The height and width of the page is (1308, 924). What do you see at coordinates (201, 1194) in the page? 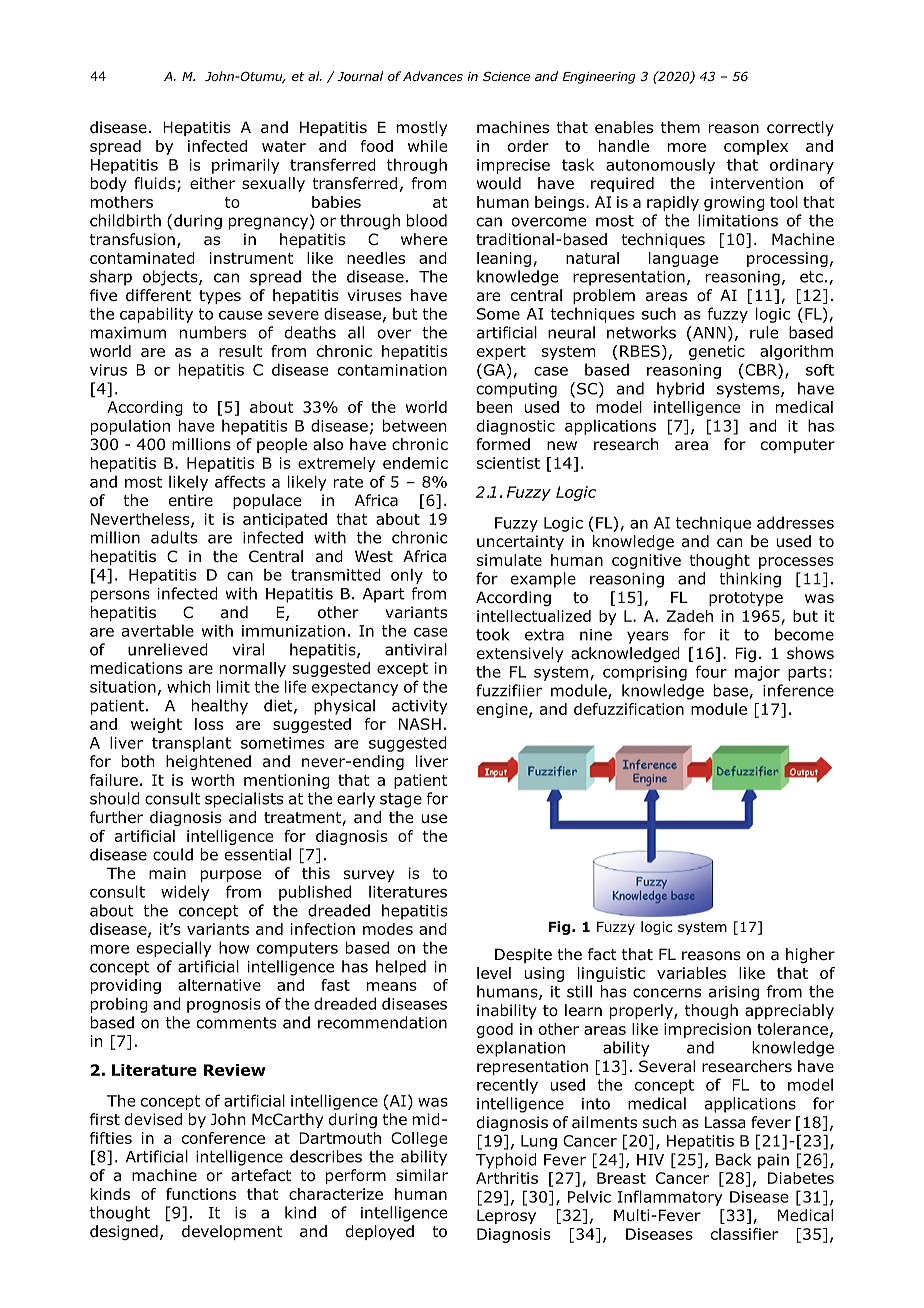
I see `functions` at bounding box center [201, 1194].
